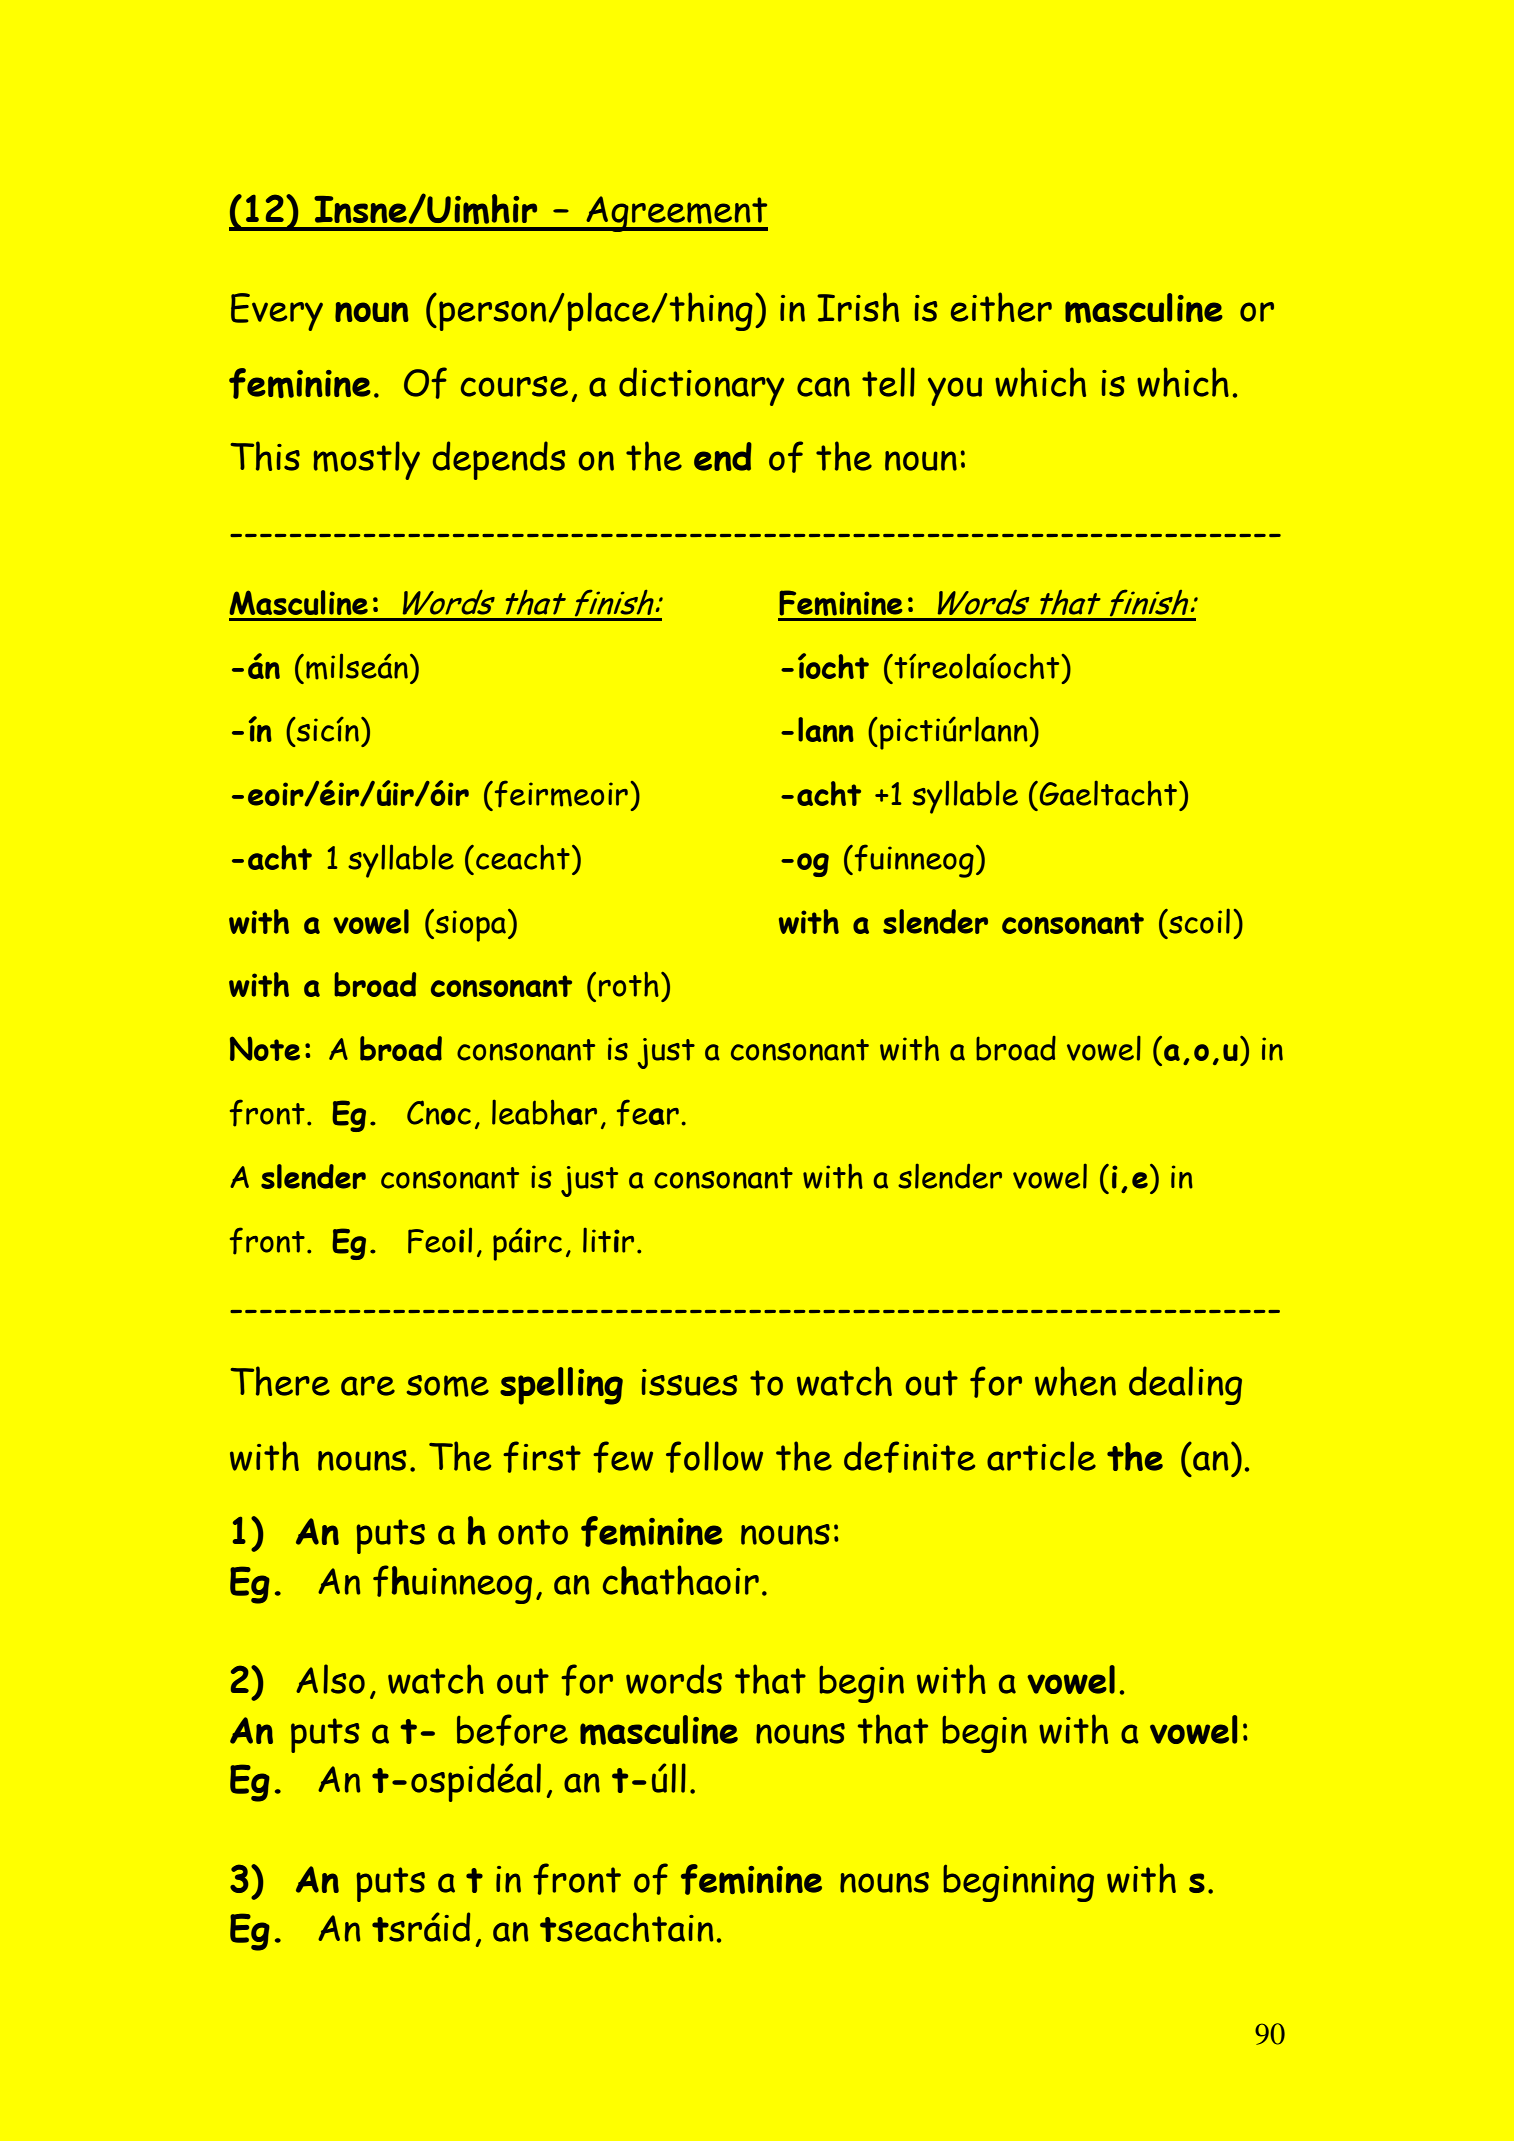 The image size is (1514, 2141). I want to click on Every, so click(277, 312).
